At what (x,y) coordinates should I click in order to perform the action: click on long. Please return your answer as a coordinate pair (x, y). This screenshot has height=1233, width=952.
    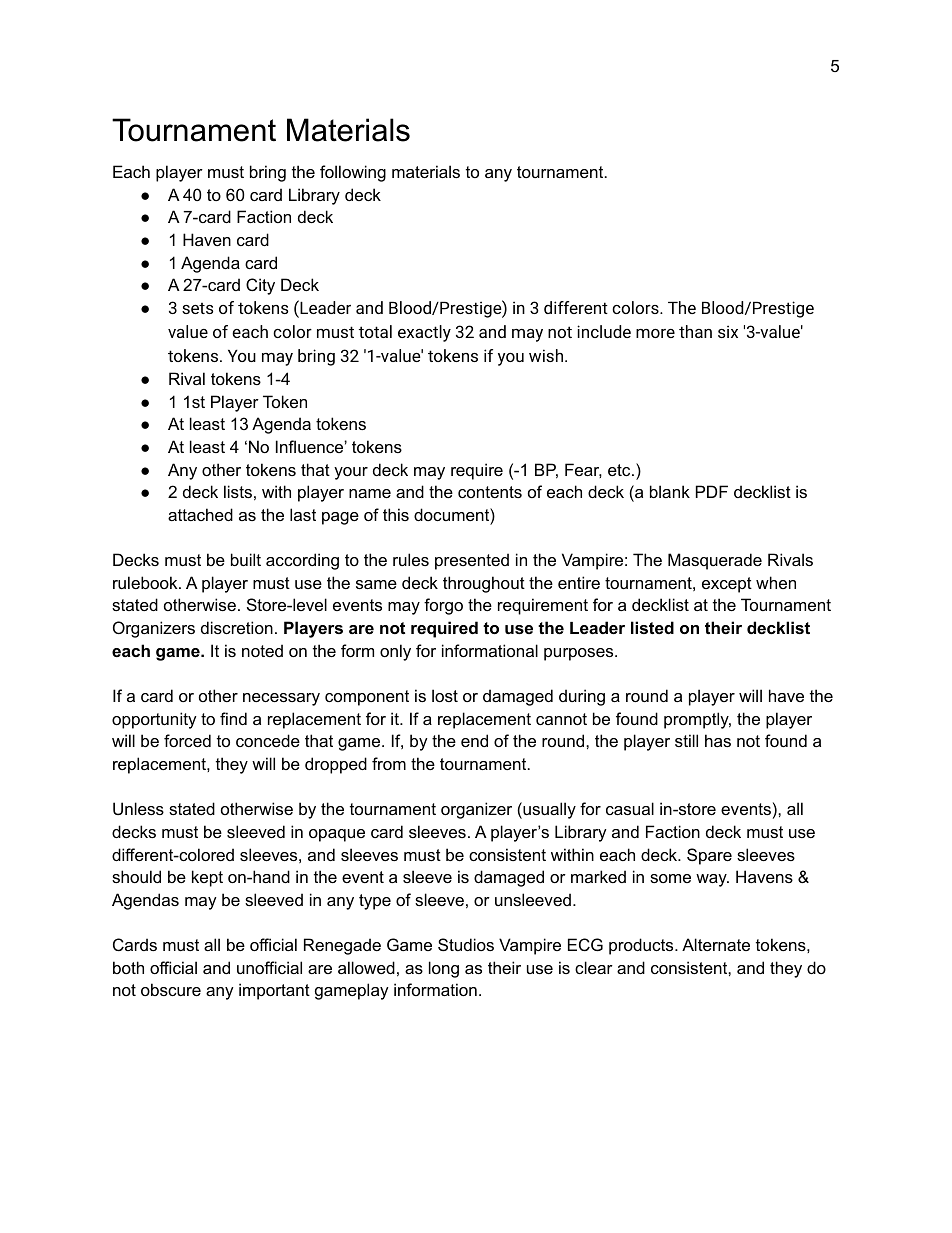
    Looking at the image, I should click on (444, 969).
